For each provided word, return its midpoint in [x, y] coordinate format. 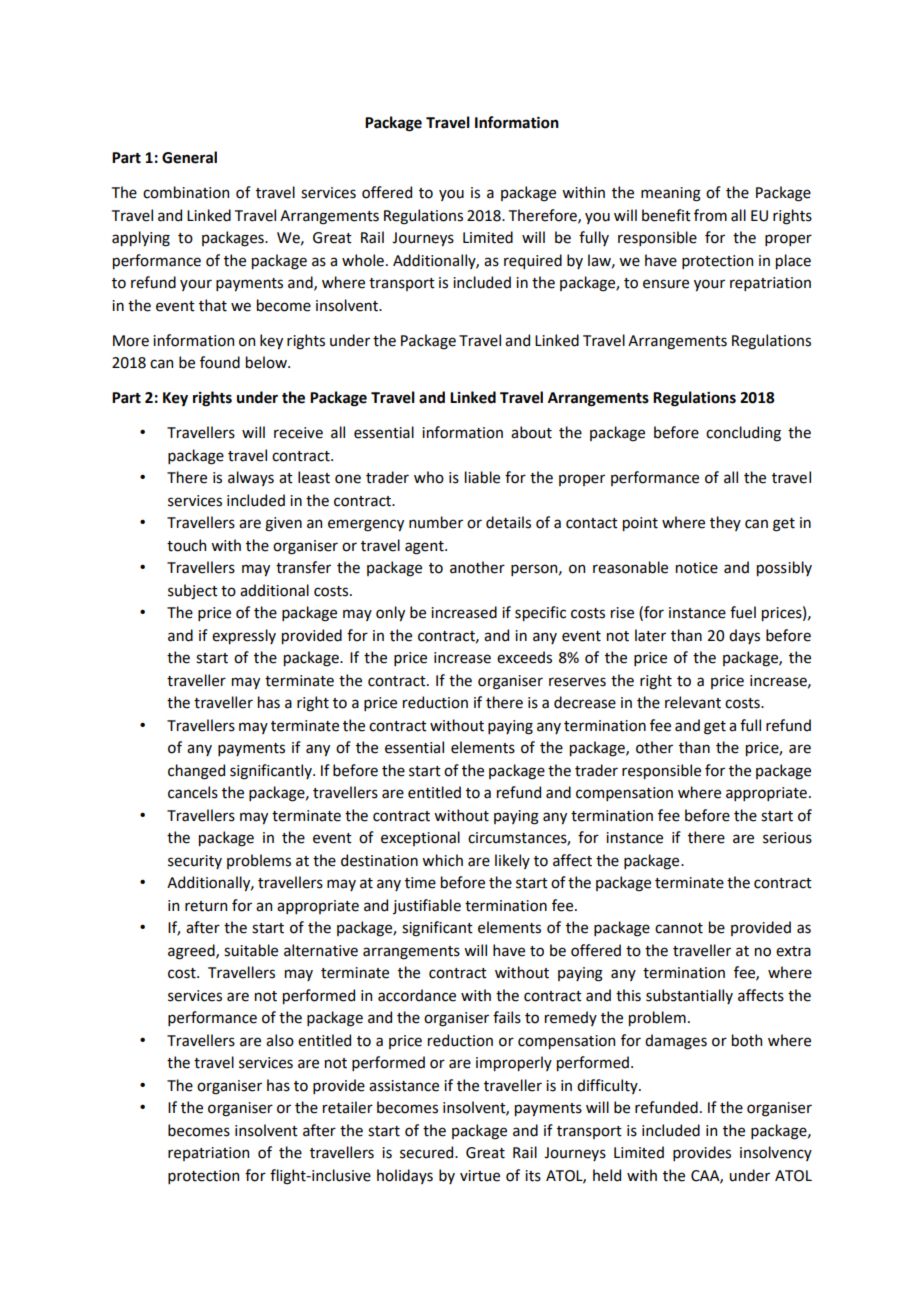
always [251, 478]
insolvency [776, 1153]
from [710, 215]
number [436, 522]
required [533, 261]
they [725, 523]
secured [428, 1152]
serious [787, 838]
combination [186, 192]
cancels [193, 792]
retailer [348, 1107]
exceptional [420, 838]
